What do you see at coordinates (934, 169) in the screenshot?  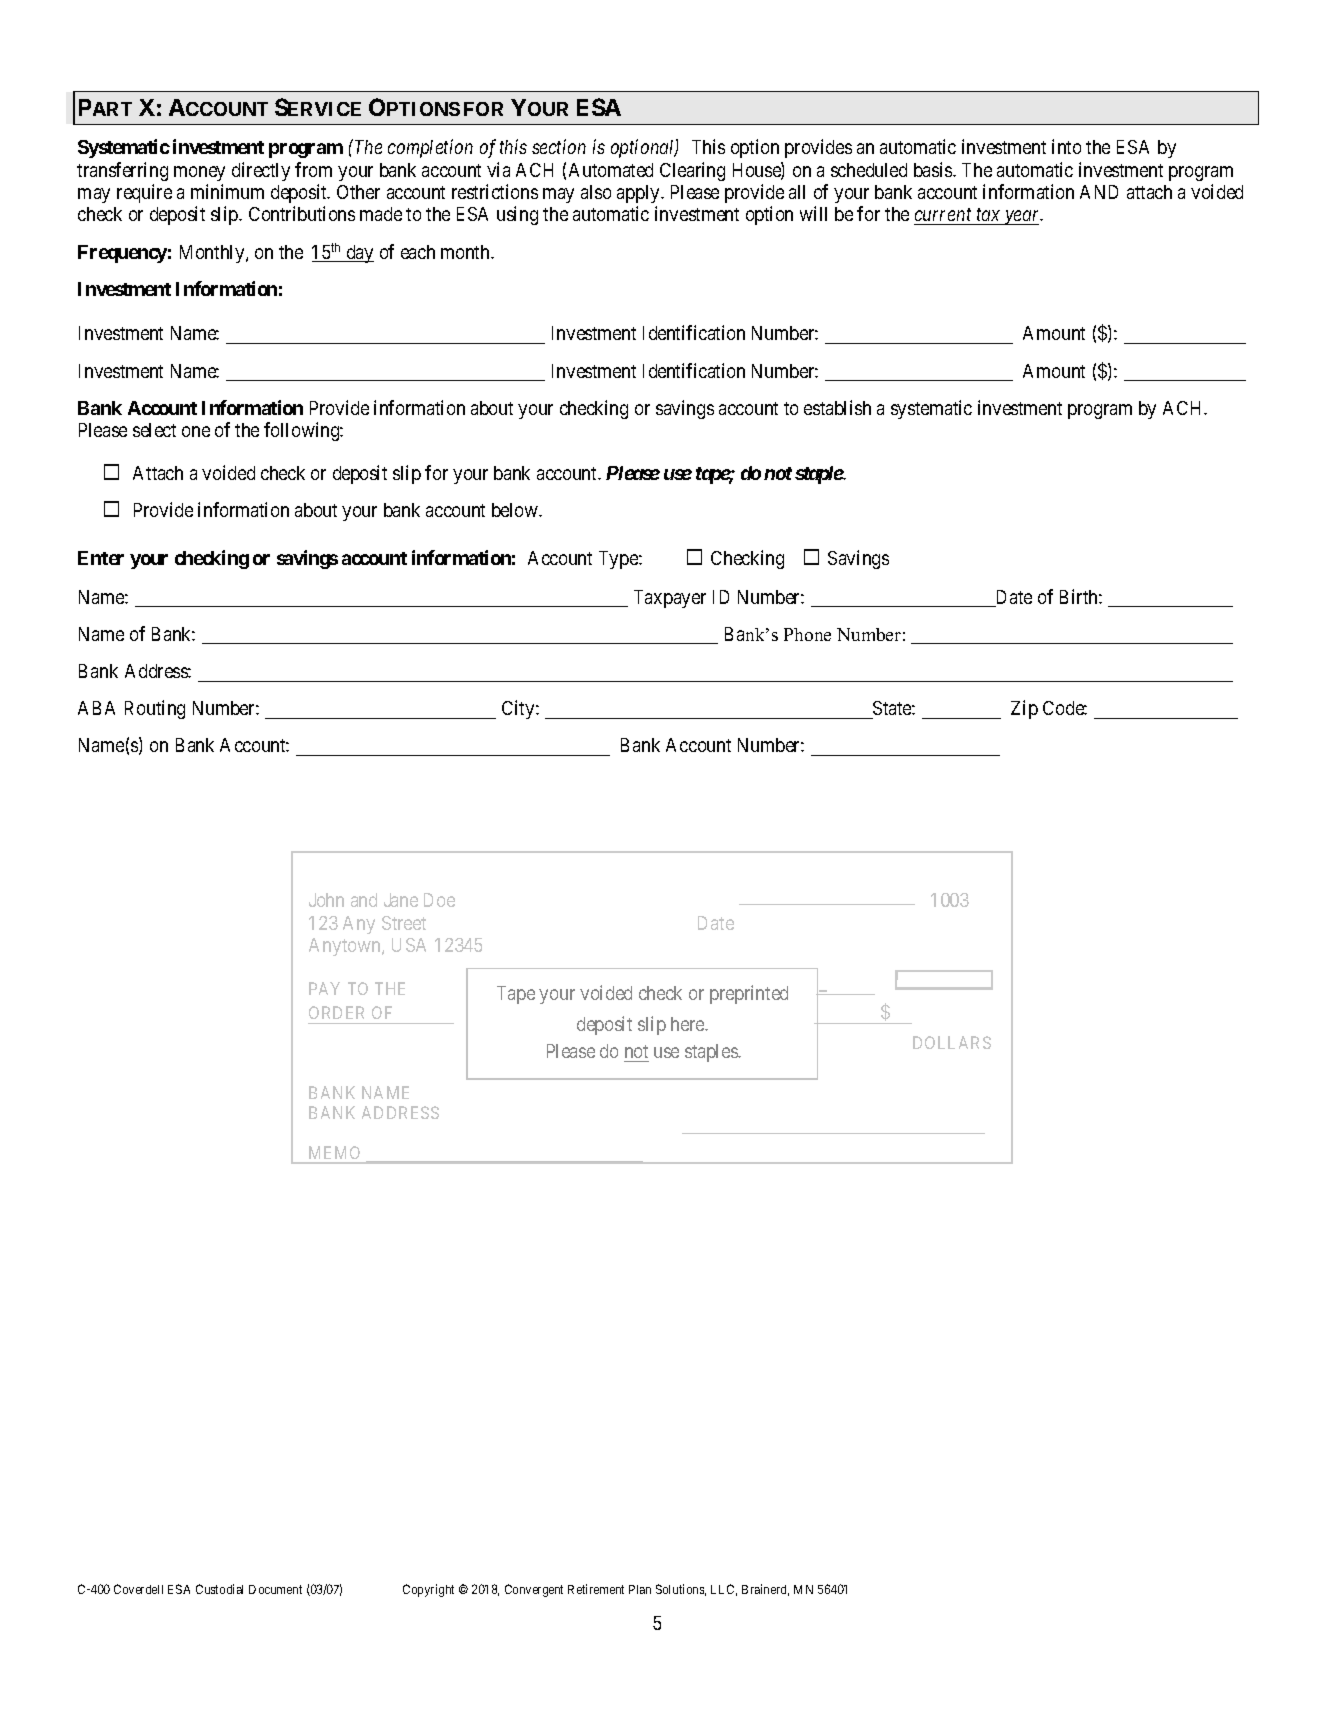 I see `basis` at bounding box center [934, 169].
